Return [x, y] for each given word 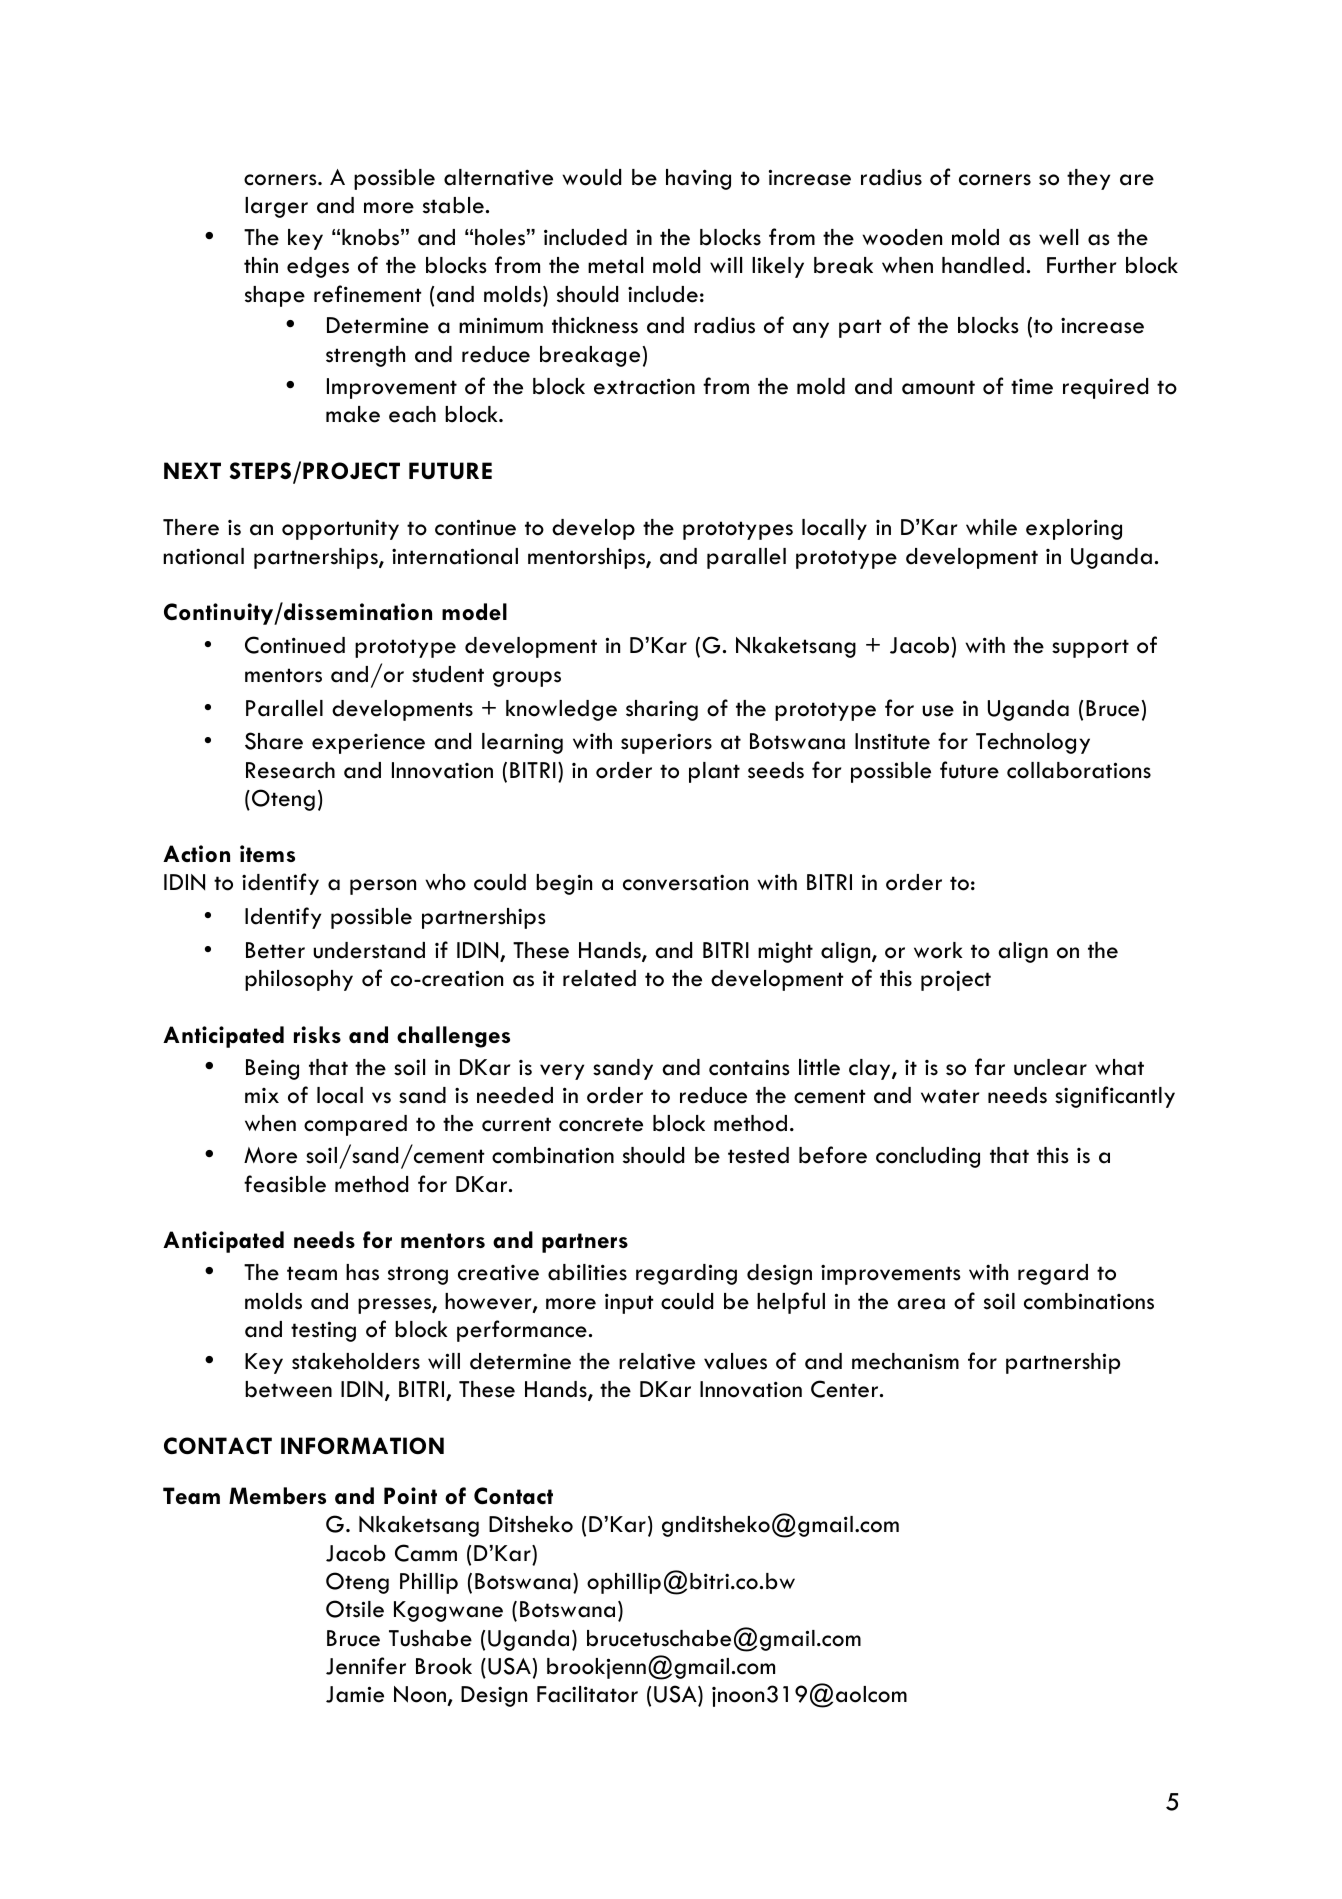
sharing [662, 710]
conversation [685, 882]
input [629, 1303]
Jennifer [366, 1666]
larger [276, 207]
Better [275, 950]
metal [615, 265]
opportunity [340, 529]
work [938, 950]
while [991, 527]
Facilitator [587, 1694]
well [1058, 237]
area [921, 1304]
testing [323, 1331]
